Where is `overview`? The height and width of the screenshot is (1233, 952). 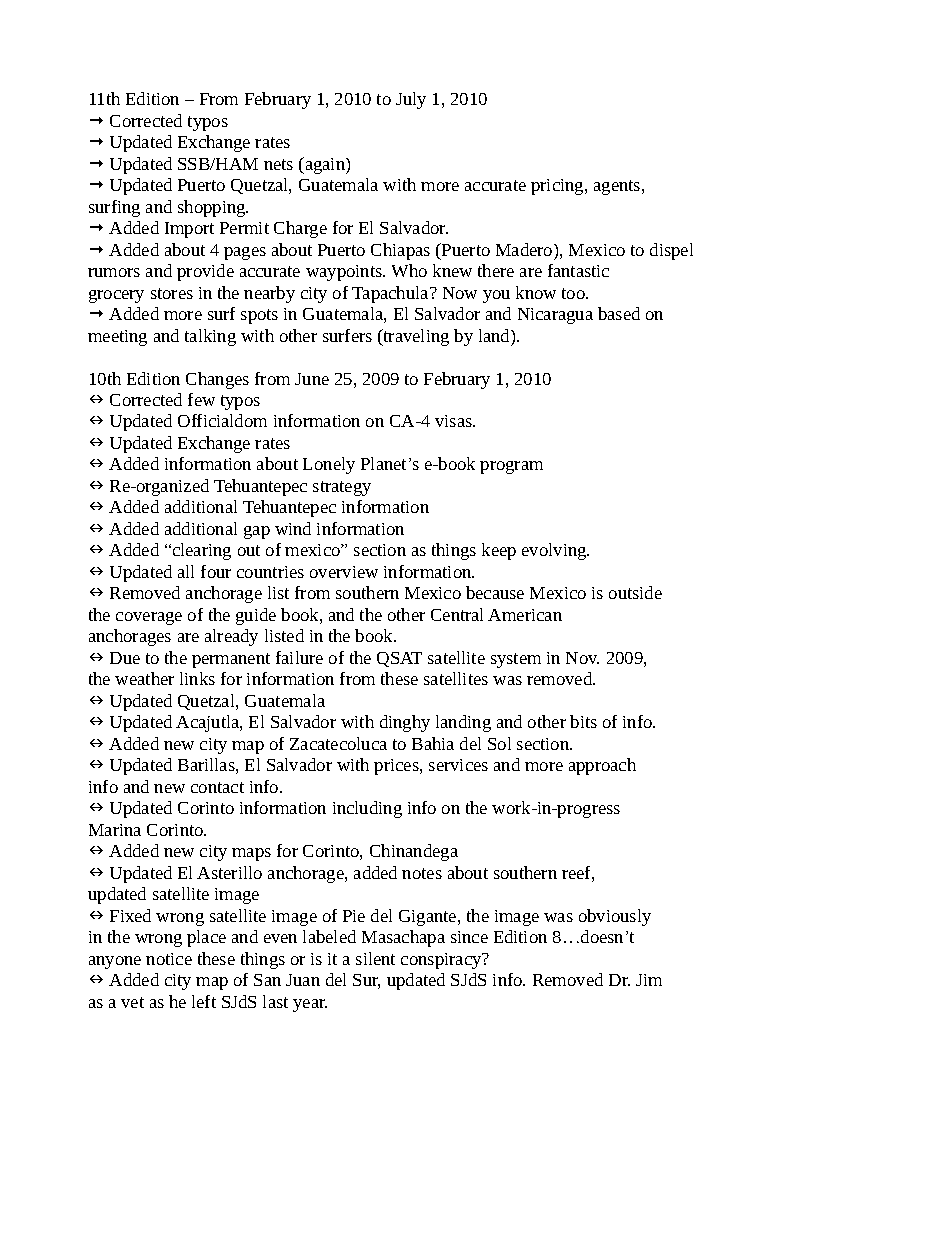 overview is located at coordinates (344, 572).
